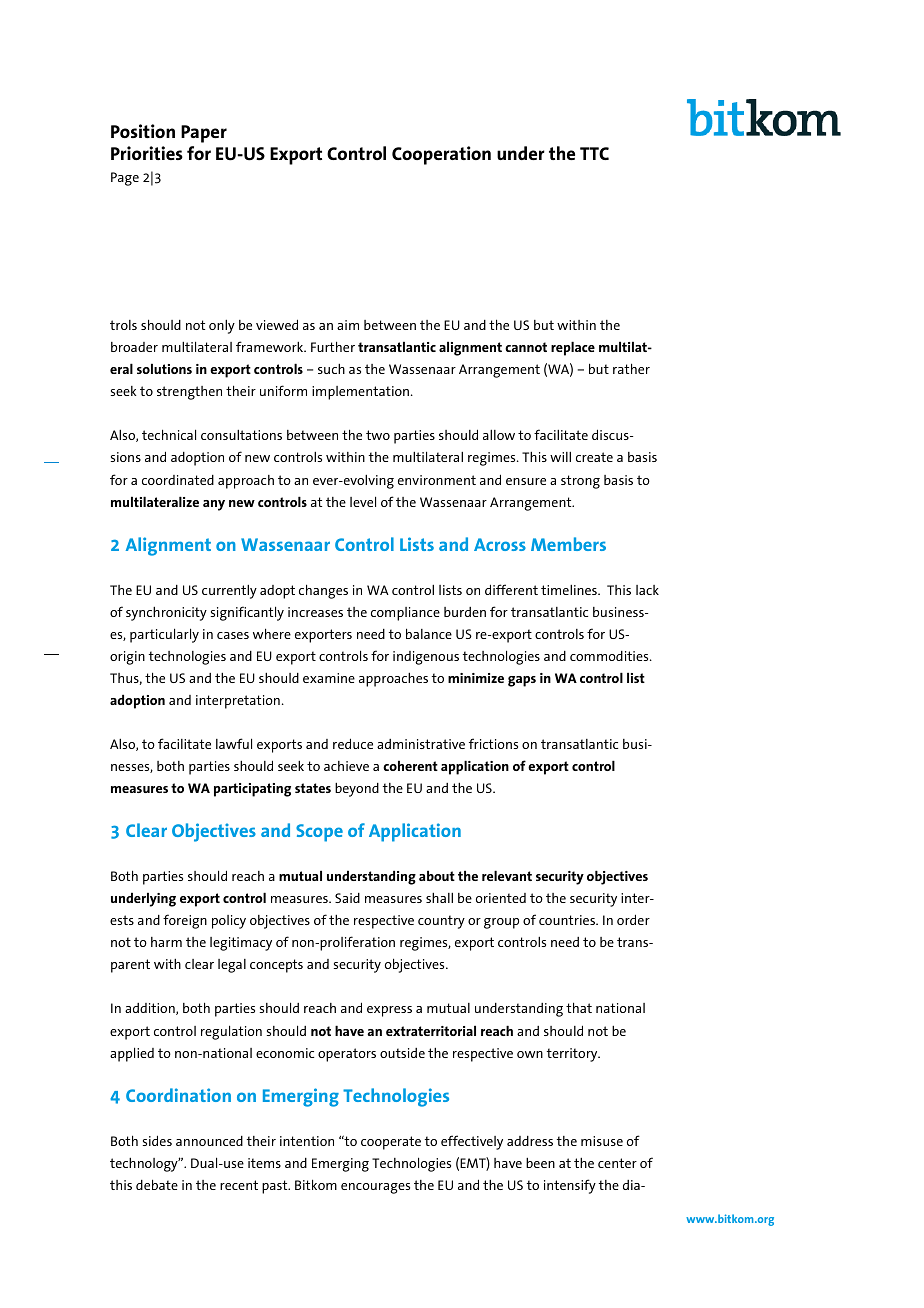 This screenshot has height=1308, width=924. I want to click on commodities, so click(610, 656).
